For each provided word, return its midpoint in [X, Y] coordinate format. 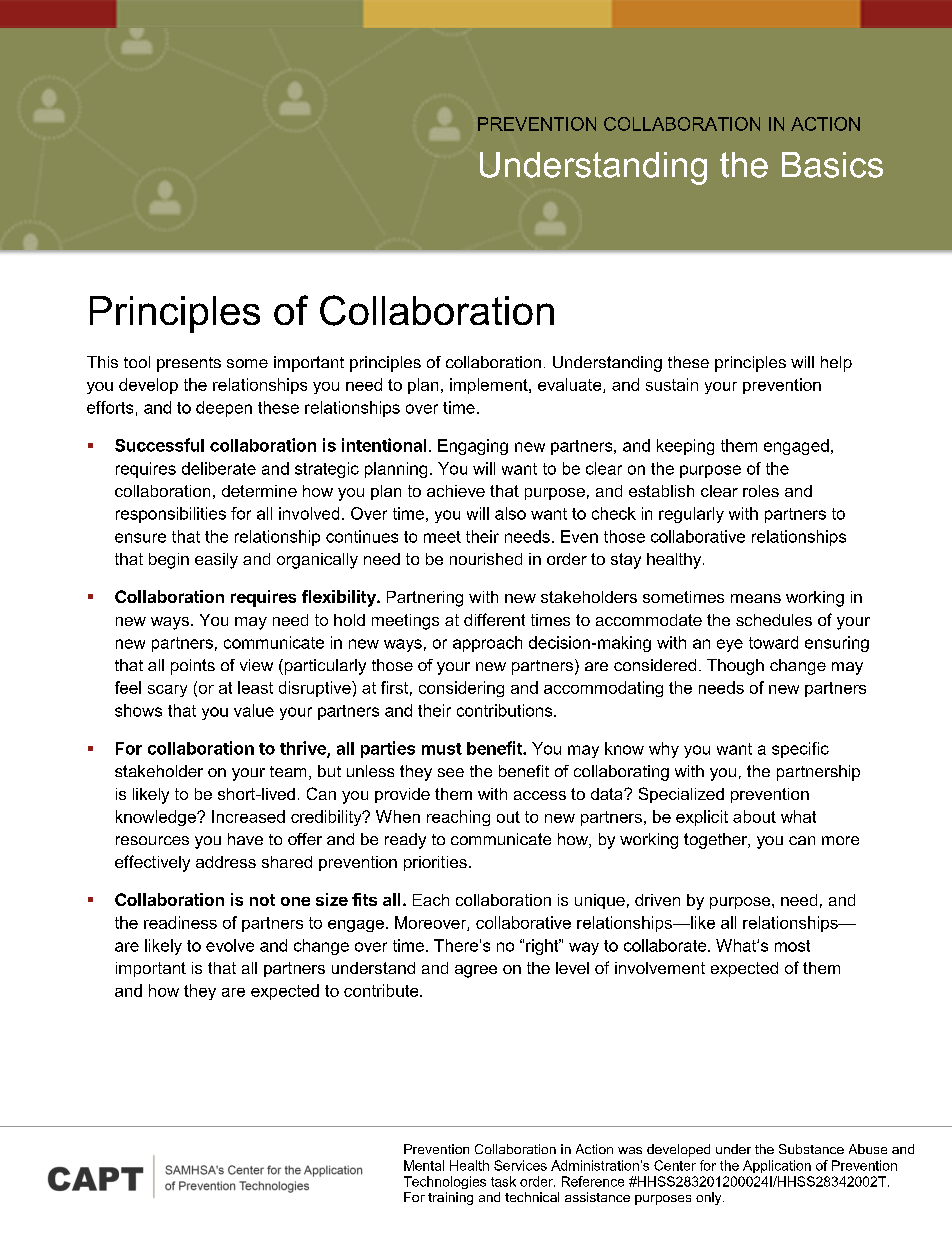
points [193, 667]
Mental [424, 1165]
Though [735, 667]
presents [189, 364]
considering [461, 689]
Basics [832, 165]
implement [490, 386]
